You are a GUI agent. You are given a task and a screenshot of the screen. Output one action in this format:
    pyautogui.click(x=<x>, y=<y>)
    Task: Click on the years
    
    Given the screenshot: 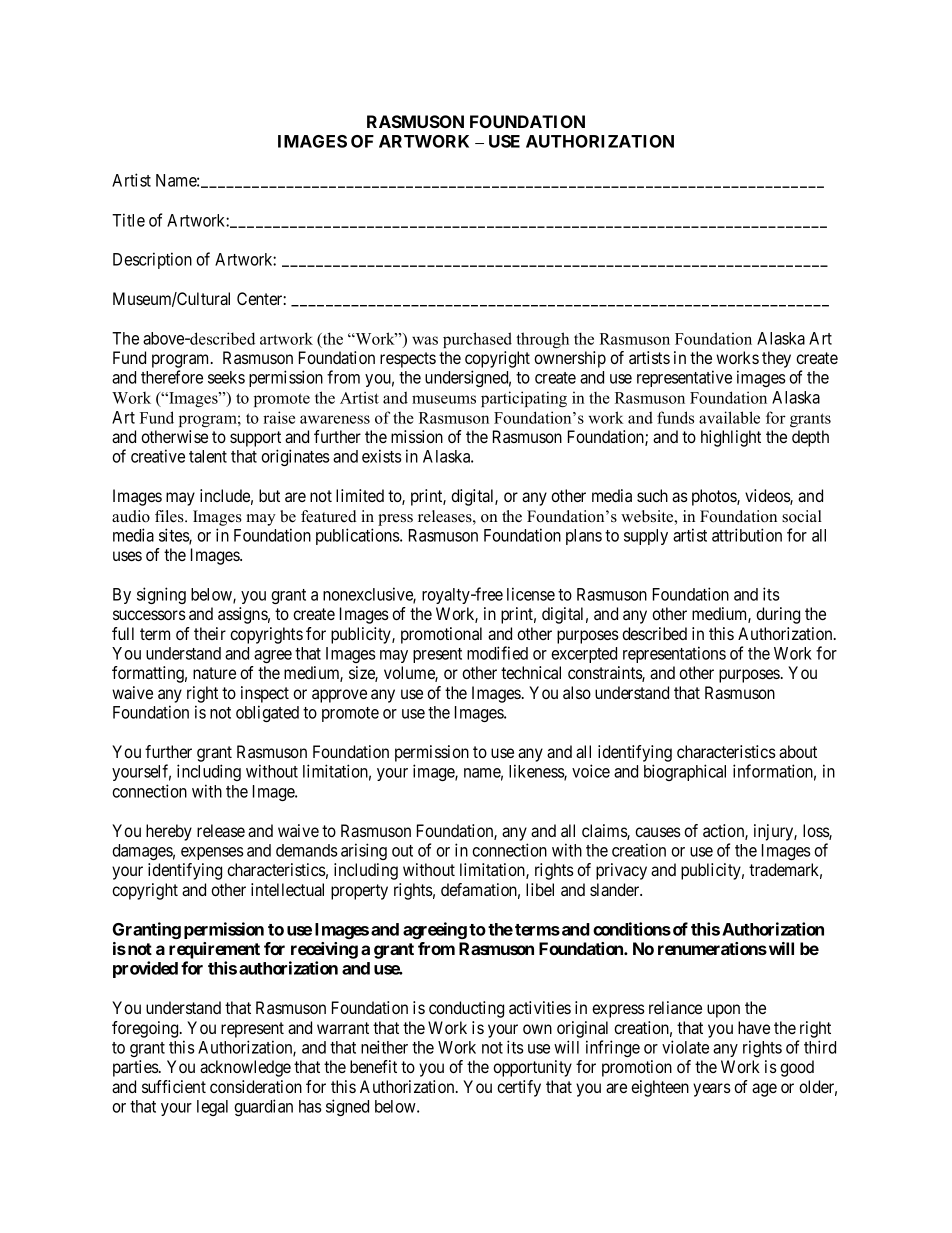 What is the action you would take?
    pyautogui.click(x=712, y=1090)
